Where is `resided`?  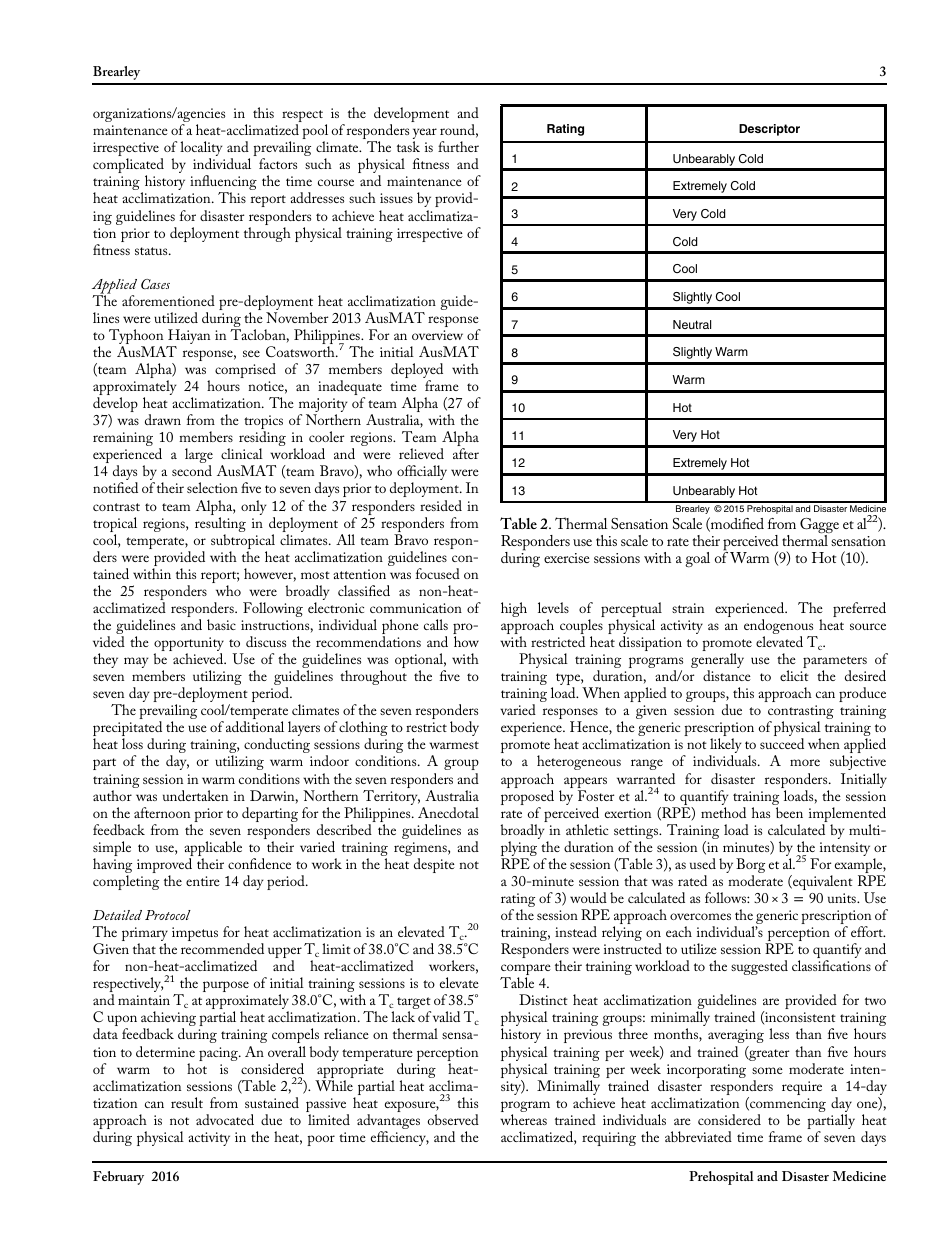 resided is located at coordinates (441, 505).
